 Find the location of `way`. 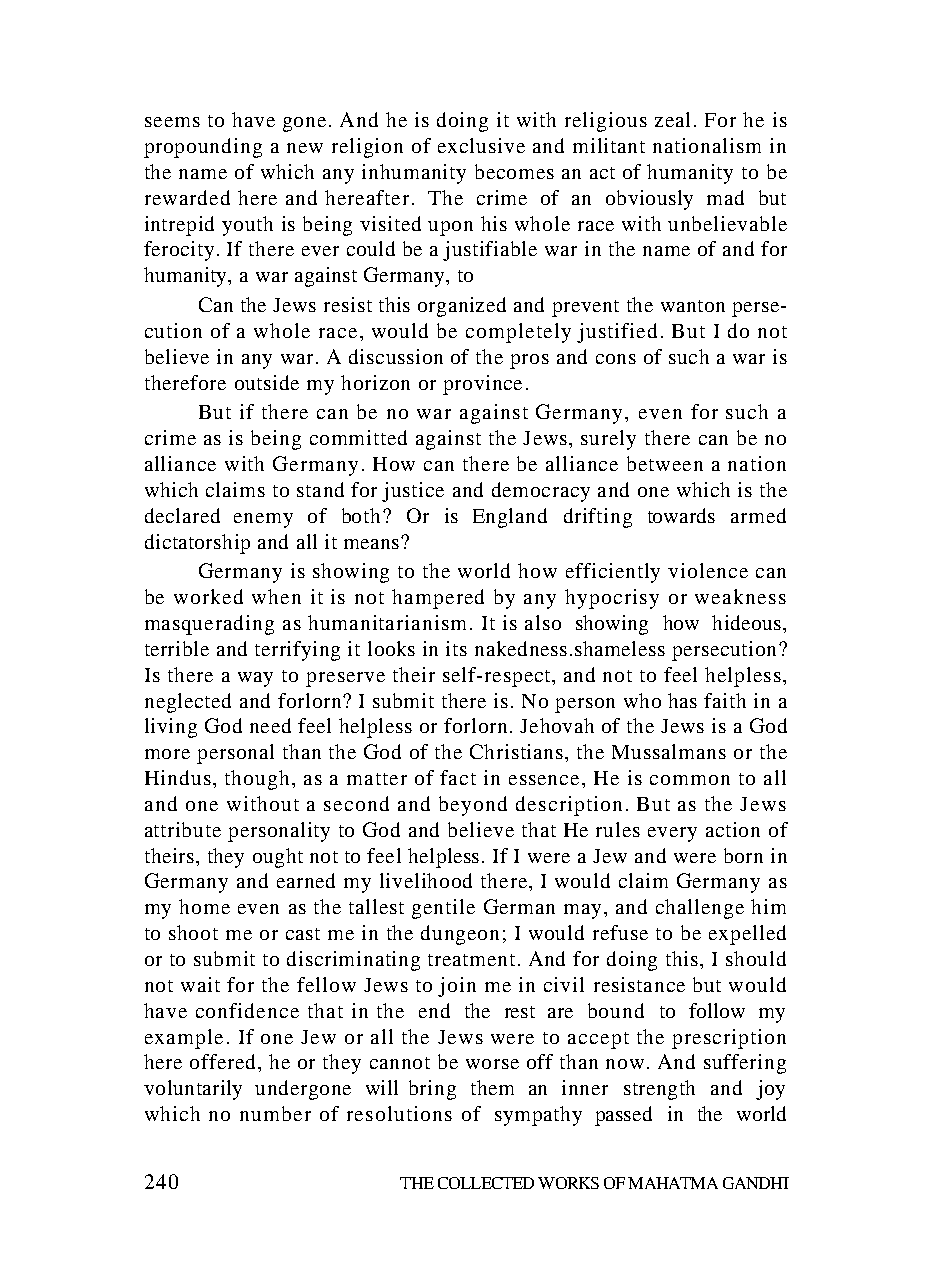

way is located at coordinates (255, 679).
